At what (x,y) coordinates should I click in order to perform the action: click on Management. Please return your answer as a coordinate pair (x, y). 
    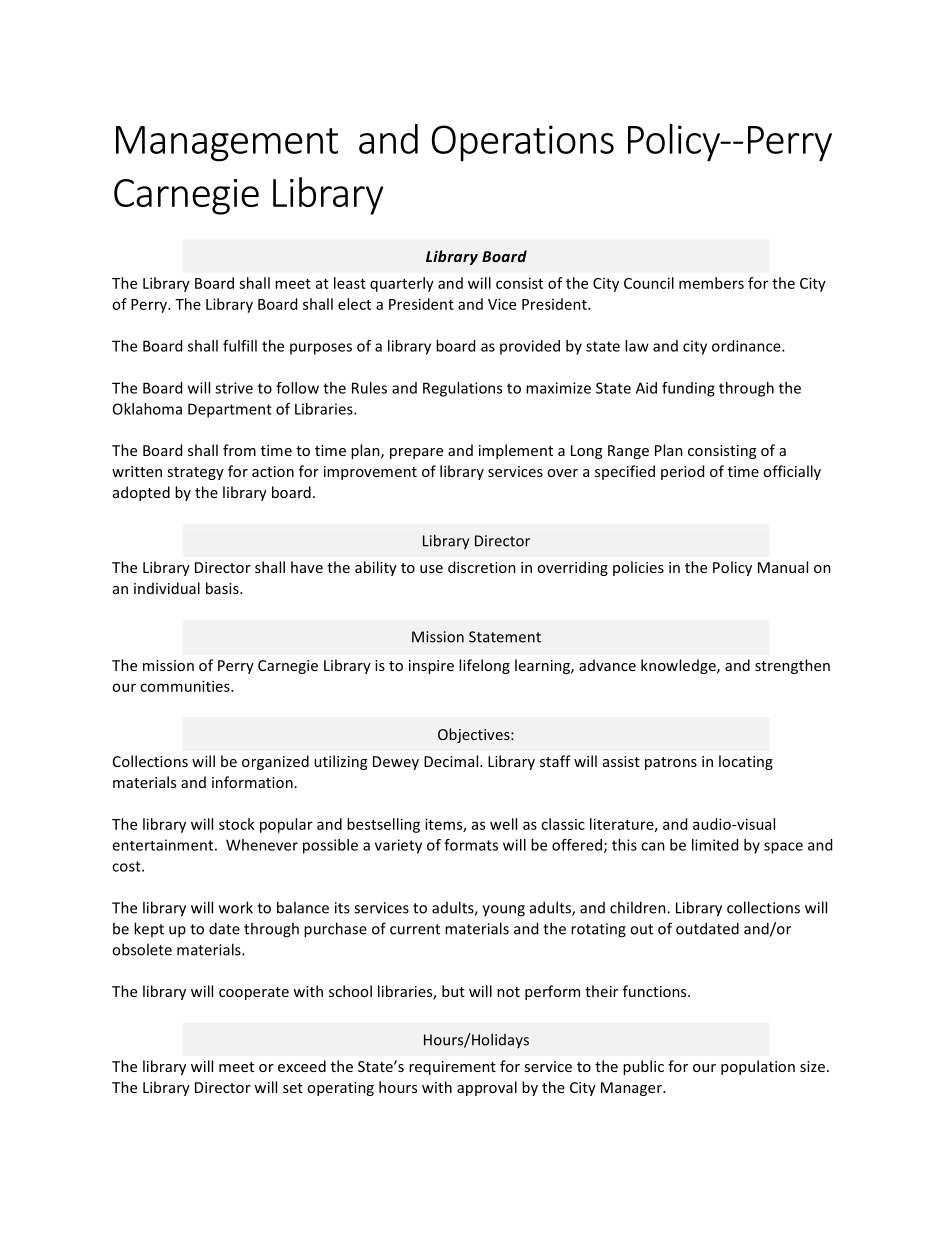
    Looking at the image, I should click on (227, 144).
